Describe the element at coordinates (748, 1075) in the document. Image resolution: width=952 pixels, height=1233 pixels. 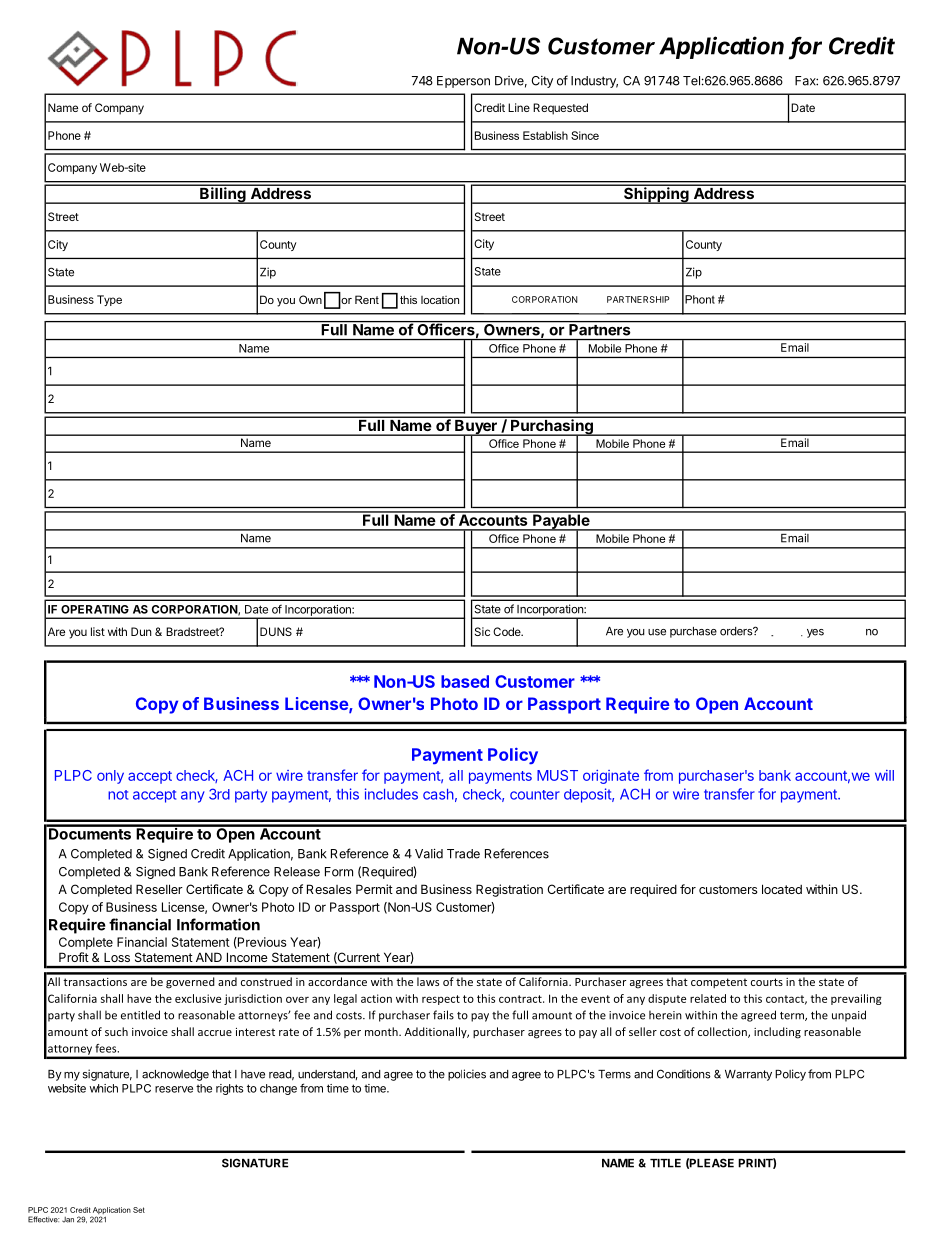
I see `Warranty` at that location.
